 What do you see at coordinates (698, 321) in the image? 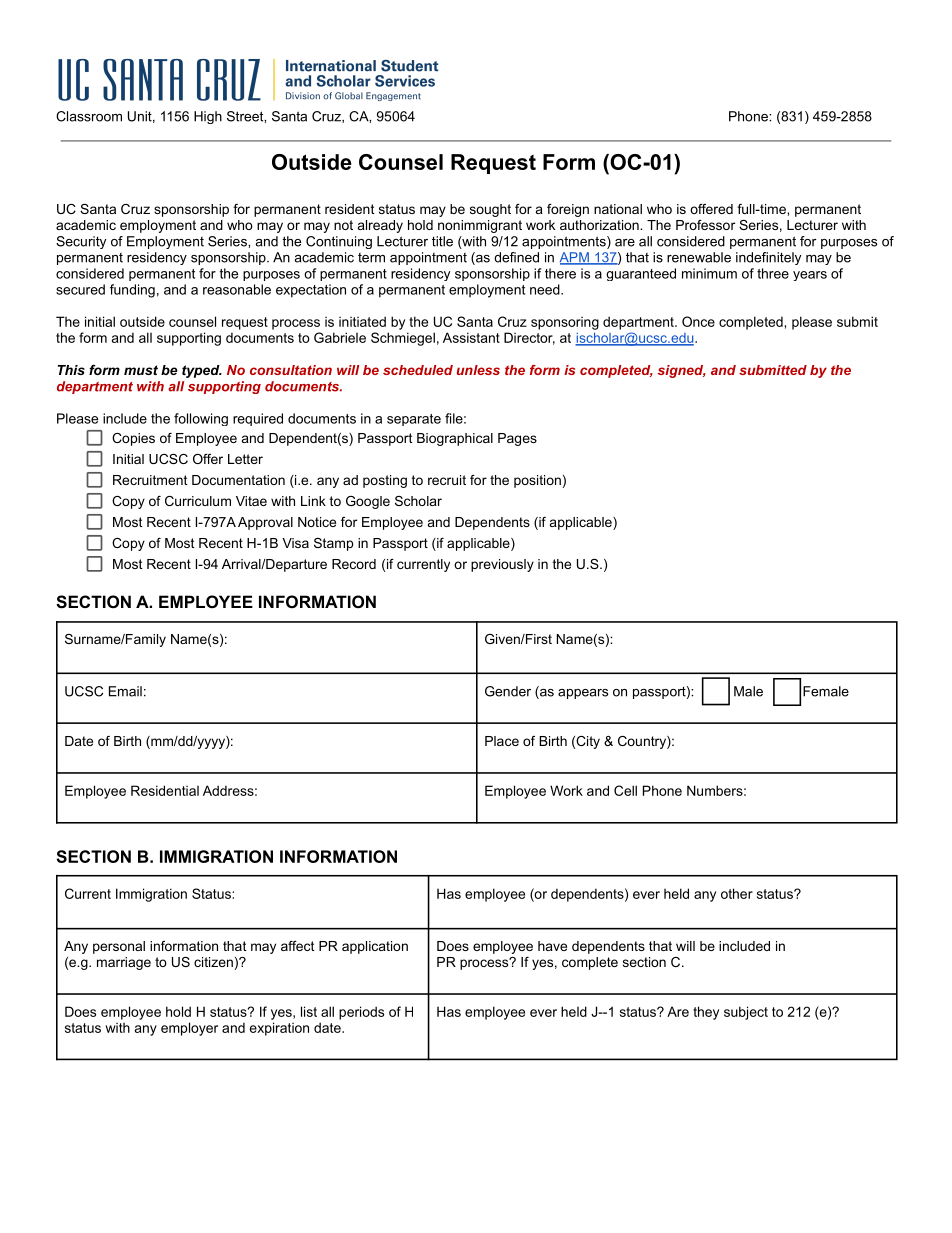
I see `Once` at bounding box center [698, 321].
